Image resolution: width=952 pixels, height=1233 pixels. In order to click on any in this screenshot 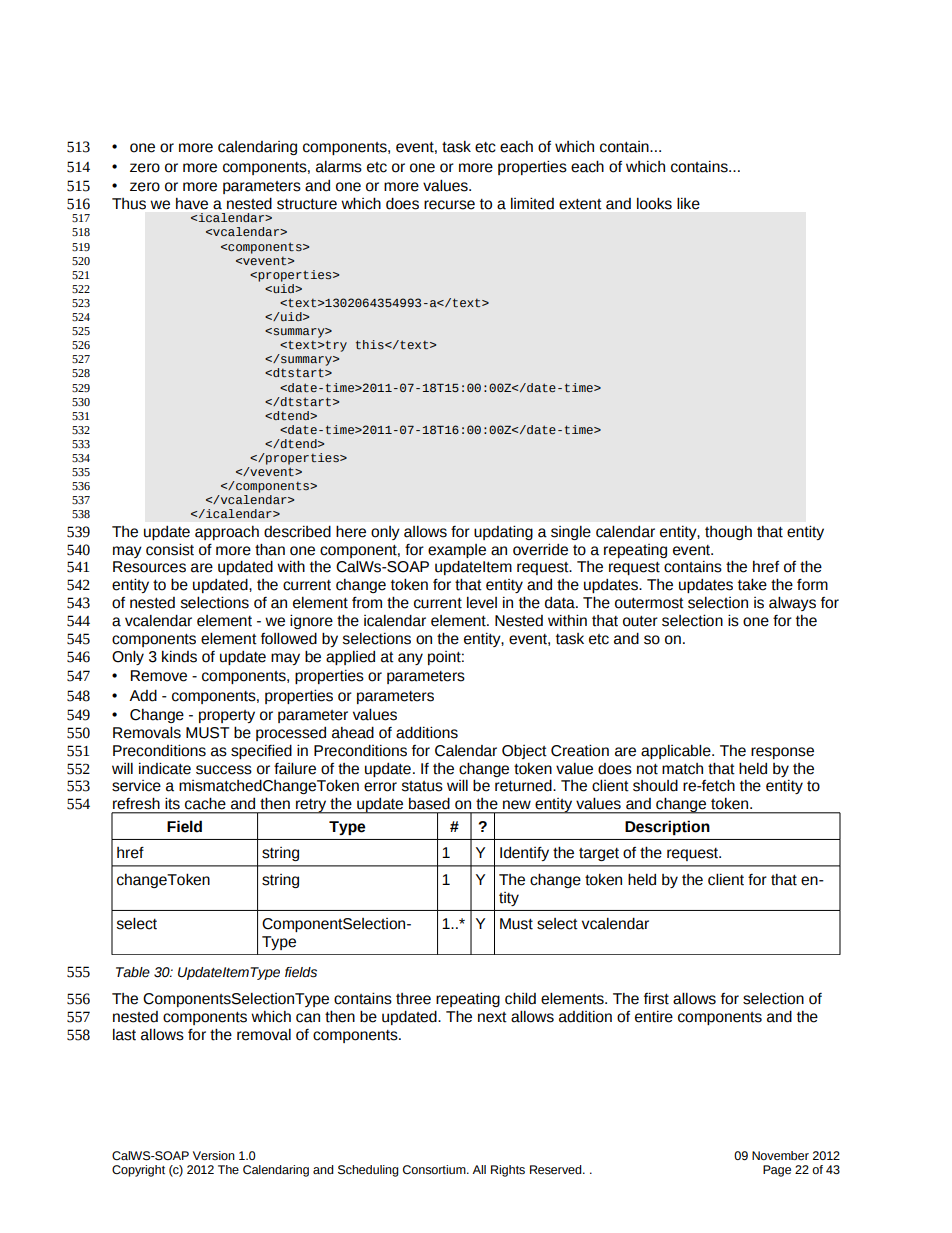, I will do `click(410, 659)`.
